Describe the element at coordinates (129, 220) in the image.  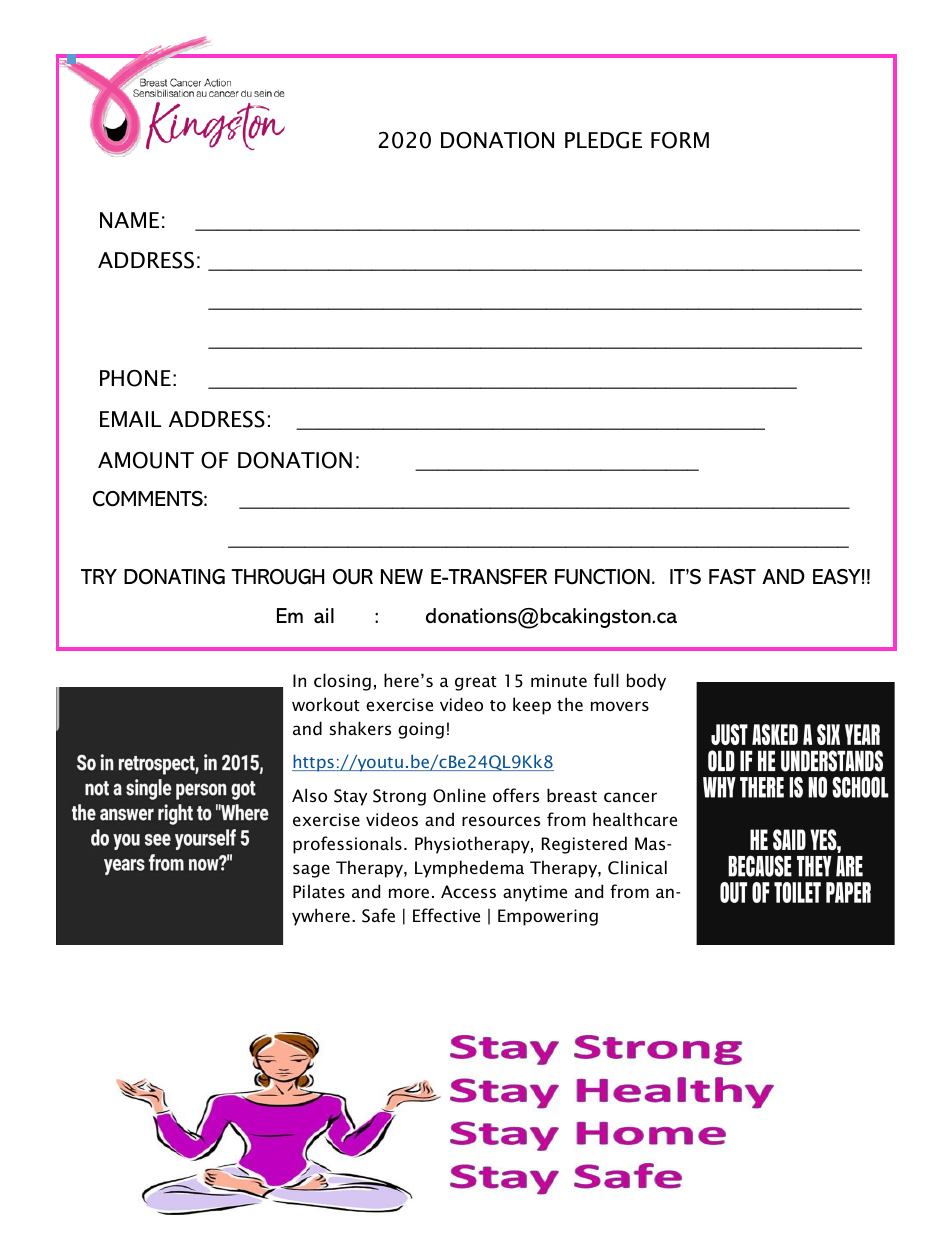
I see `NAME` at that location.
